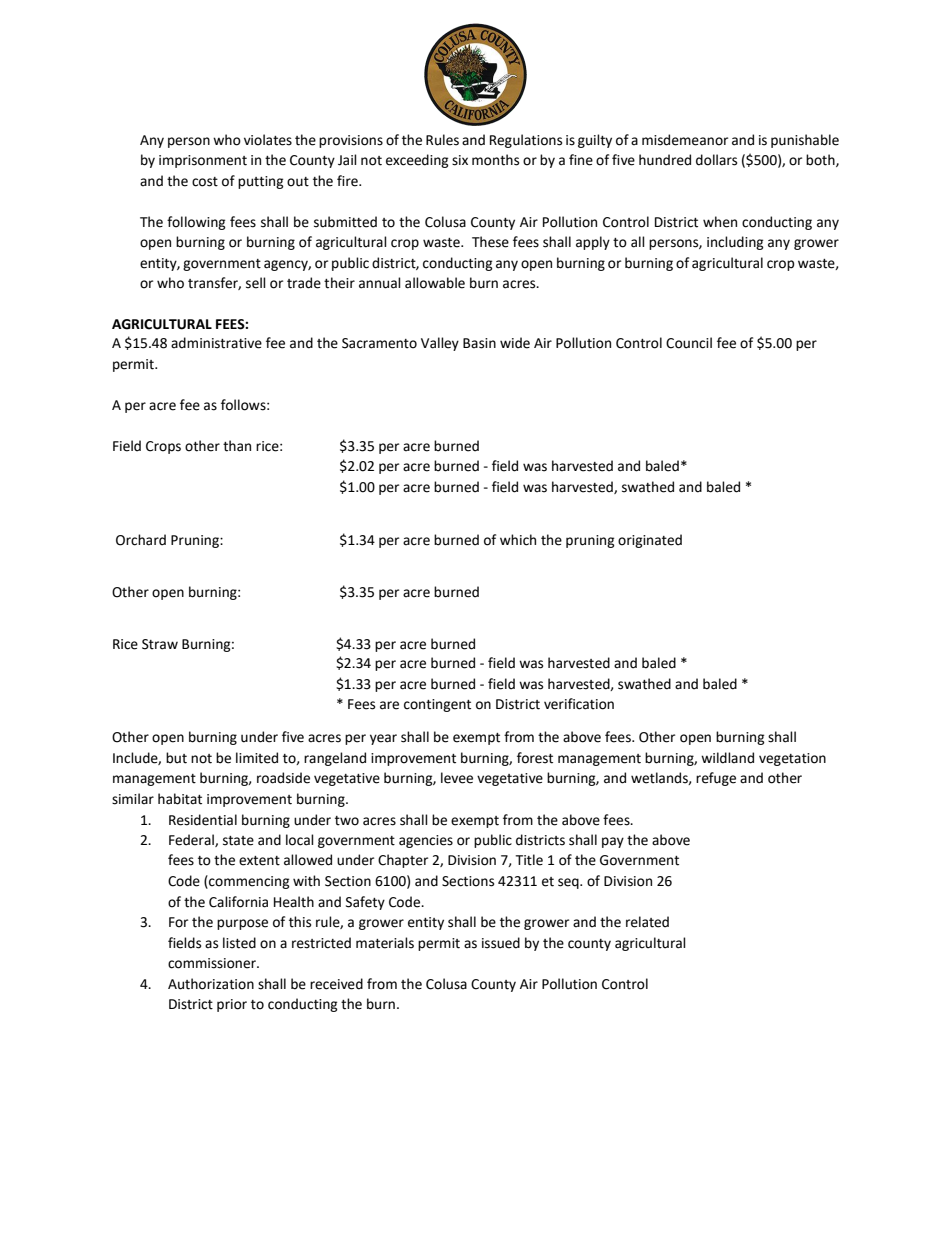 The image size is (952, 1233). I want to click on Authorization, so click(211, 984).
